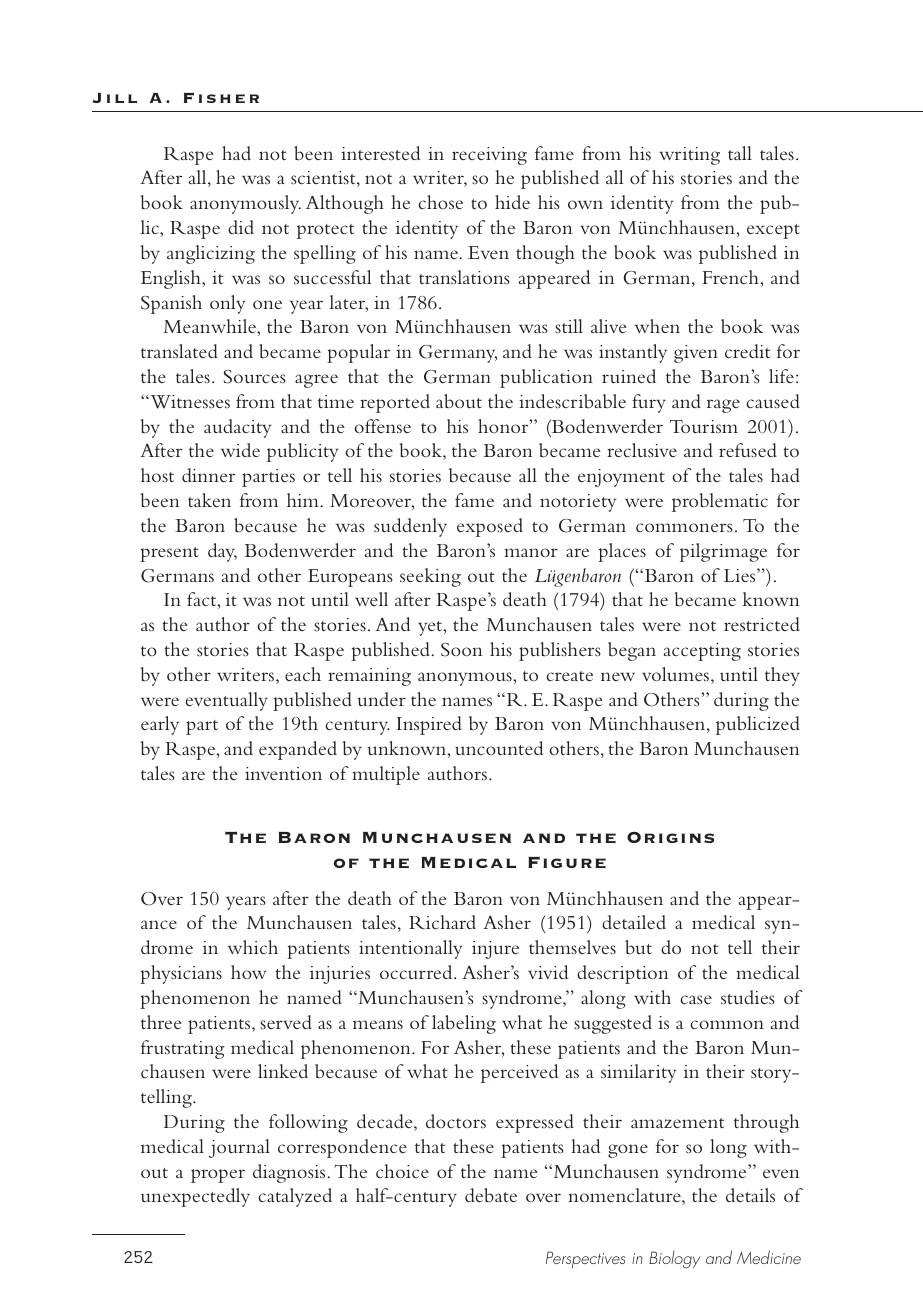 This screenshot has height=1316, width=923. Describe the element at coordinates (195, 1197) in the screenshot. I see `unexpectedly` at that location.
